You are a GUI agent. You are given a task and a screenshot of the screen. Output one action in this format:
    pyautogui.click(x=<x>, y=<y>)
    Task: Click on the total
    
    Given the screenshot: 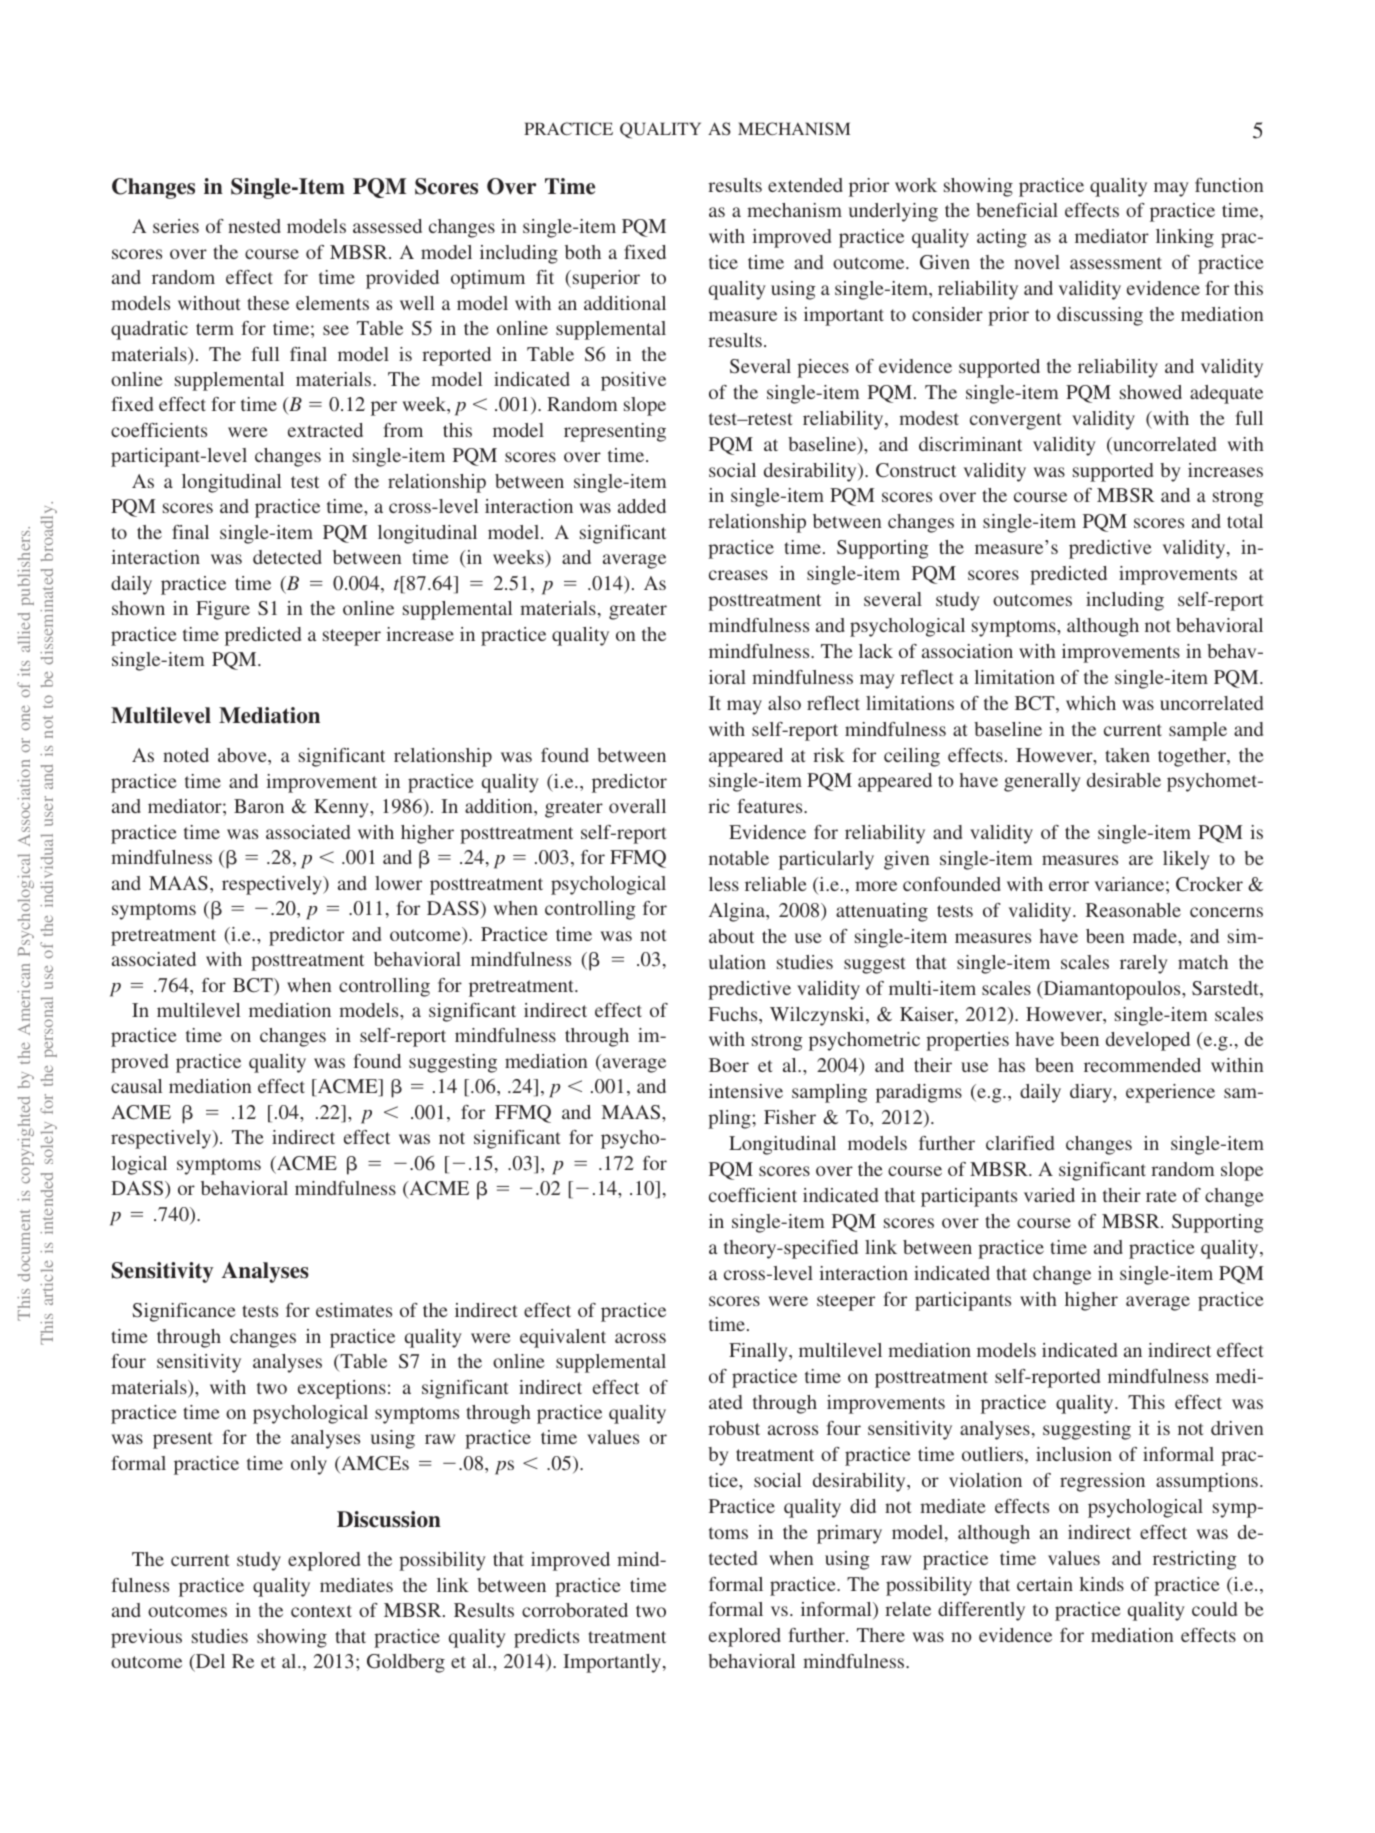 What is the action you would take?
    pyautogui.click(x=1245, y=521)
